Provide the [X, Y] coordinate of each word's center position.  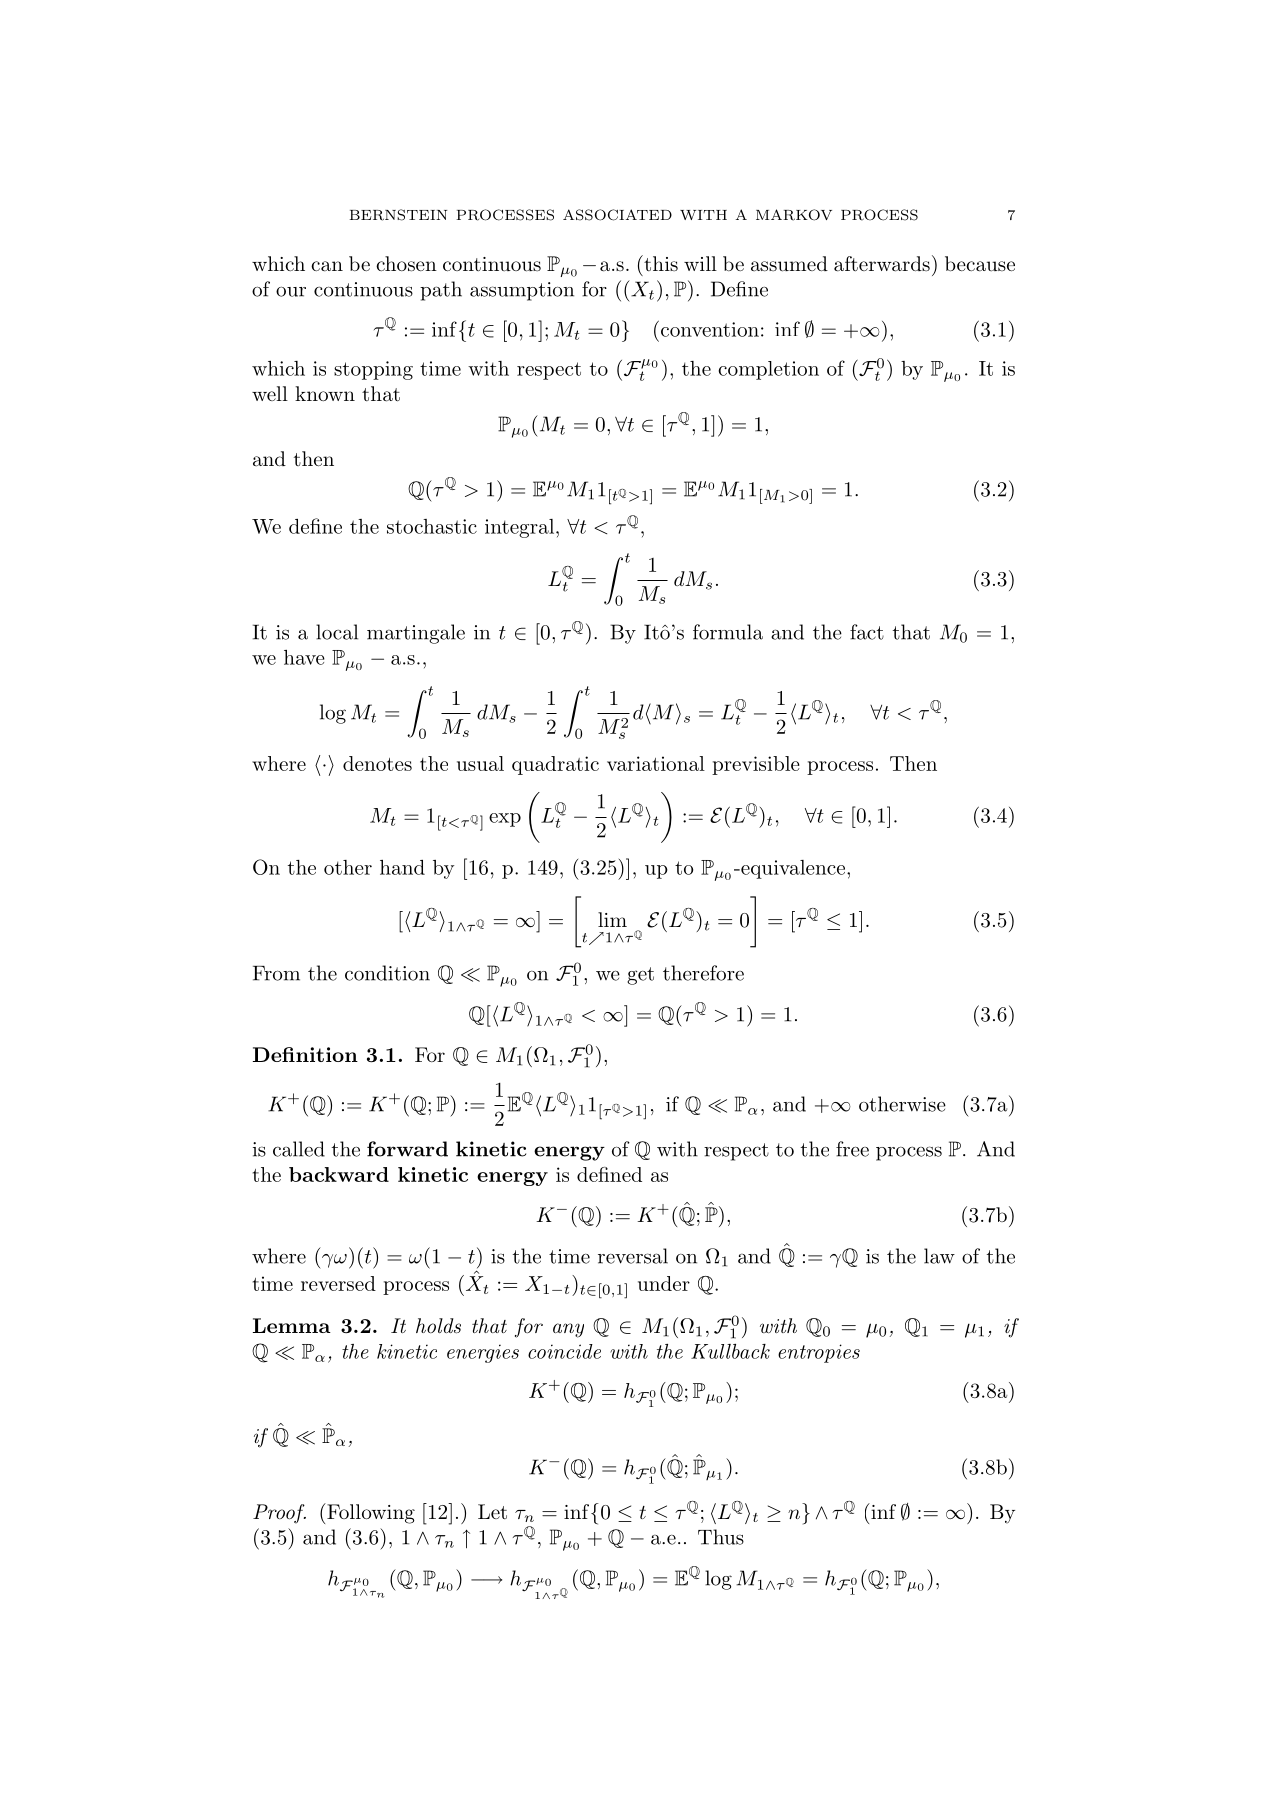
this [660, 263]
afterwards [882, 264]
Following [370, 1513]
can [327, 266]
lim [612, 919]
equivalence [792, 869]
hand [402, 867]
